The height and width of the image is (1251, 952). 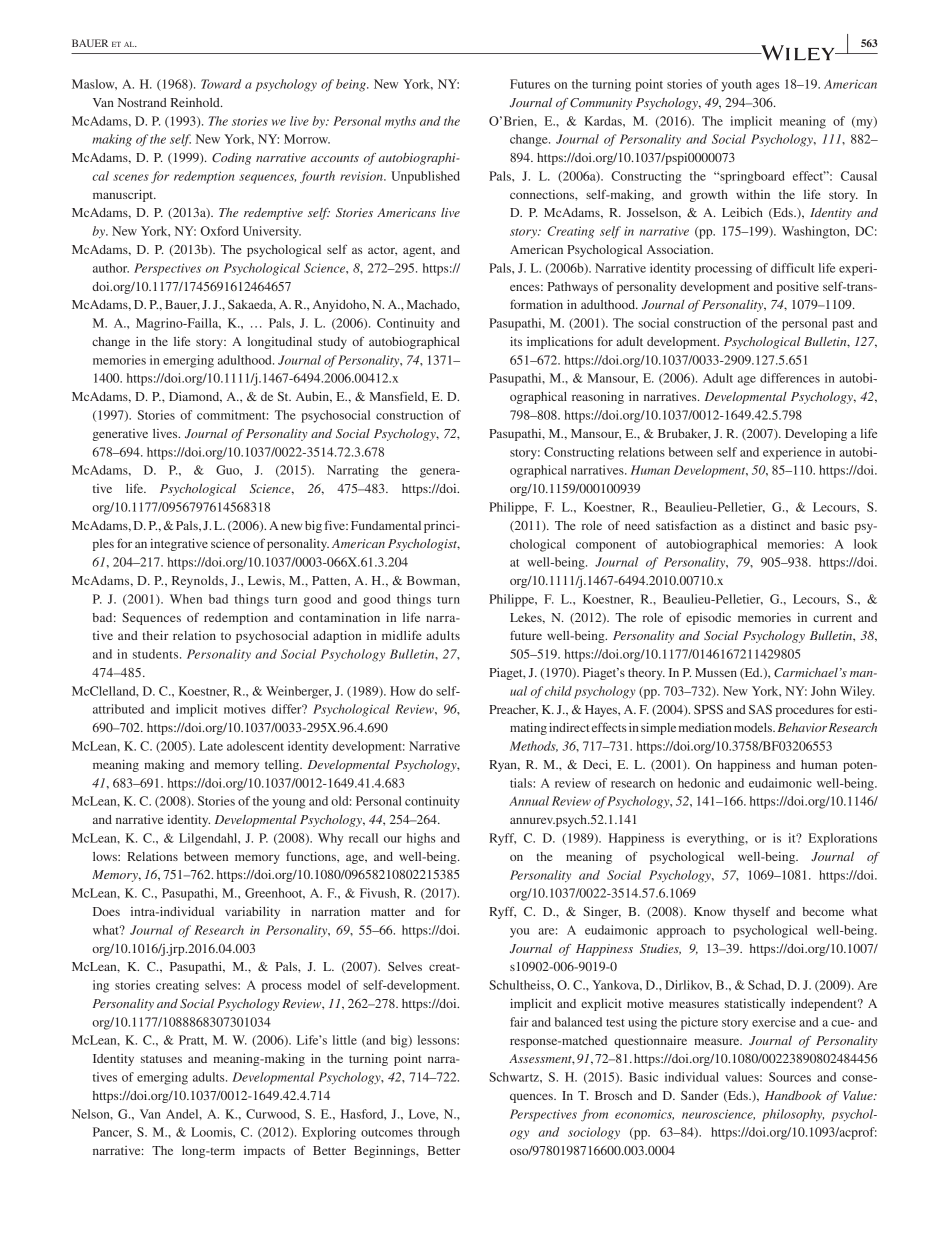 I want to click on current, so click(x=832, y=618).
